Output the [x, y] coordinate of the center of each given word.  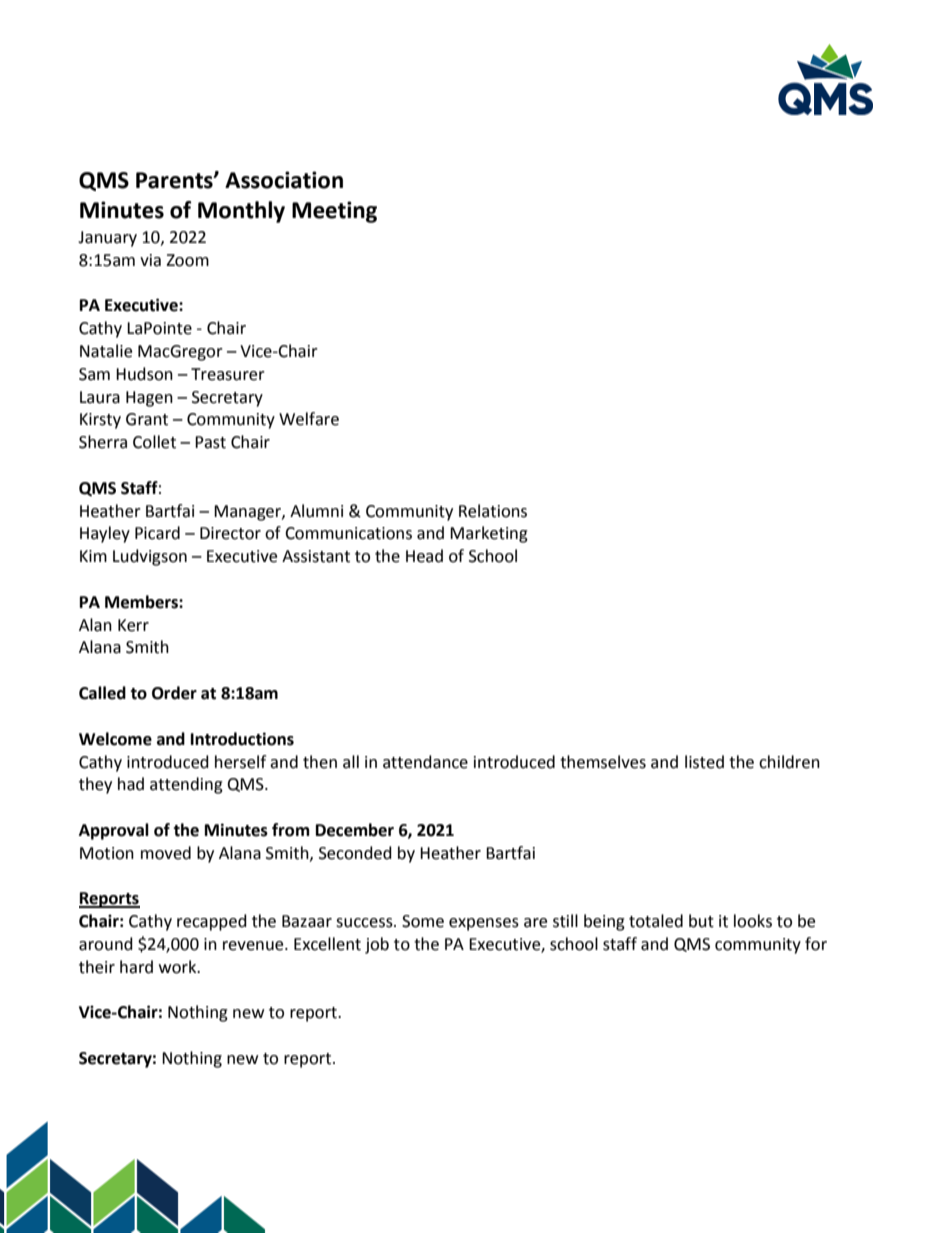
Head [424, 556]
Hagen [149, 399]
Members [142, 602]
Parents [175, 180]
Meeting [334, 212]
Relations [493, 511]
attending [186, 785]
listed [704, 762]
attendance [425, 762]
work [179, 967]
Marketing [489, 534]
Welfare [309, 419]
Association [284, 180]
